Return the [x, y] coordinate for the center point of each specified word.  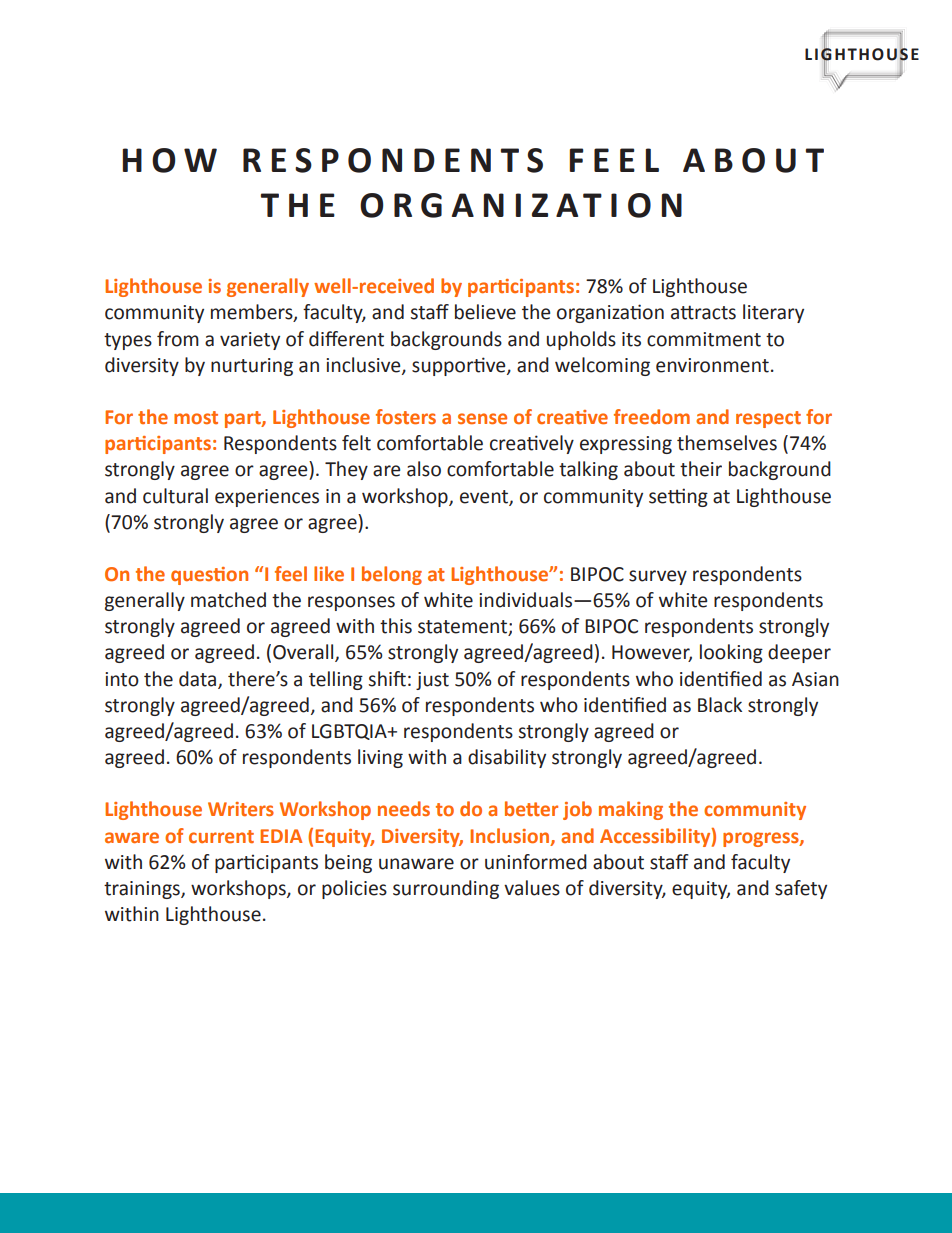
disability [507, 758]
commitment [704, 339]
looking [731, 653]
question [209, 576]
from [178, 339]
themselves [727, 443]
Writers [241, 809]
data [199, 679]
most [196, 417]
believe [485, 312]
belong [392, 575]
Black [720, 705]
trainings [143, 890]
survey [658, 577]
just [432, 681]
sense [482, 418]
